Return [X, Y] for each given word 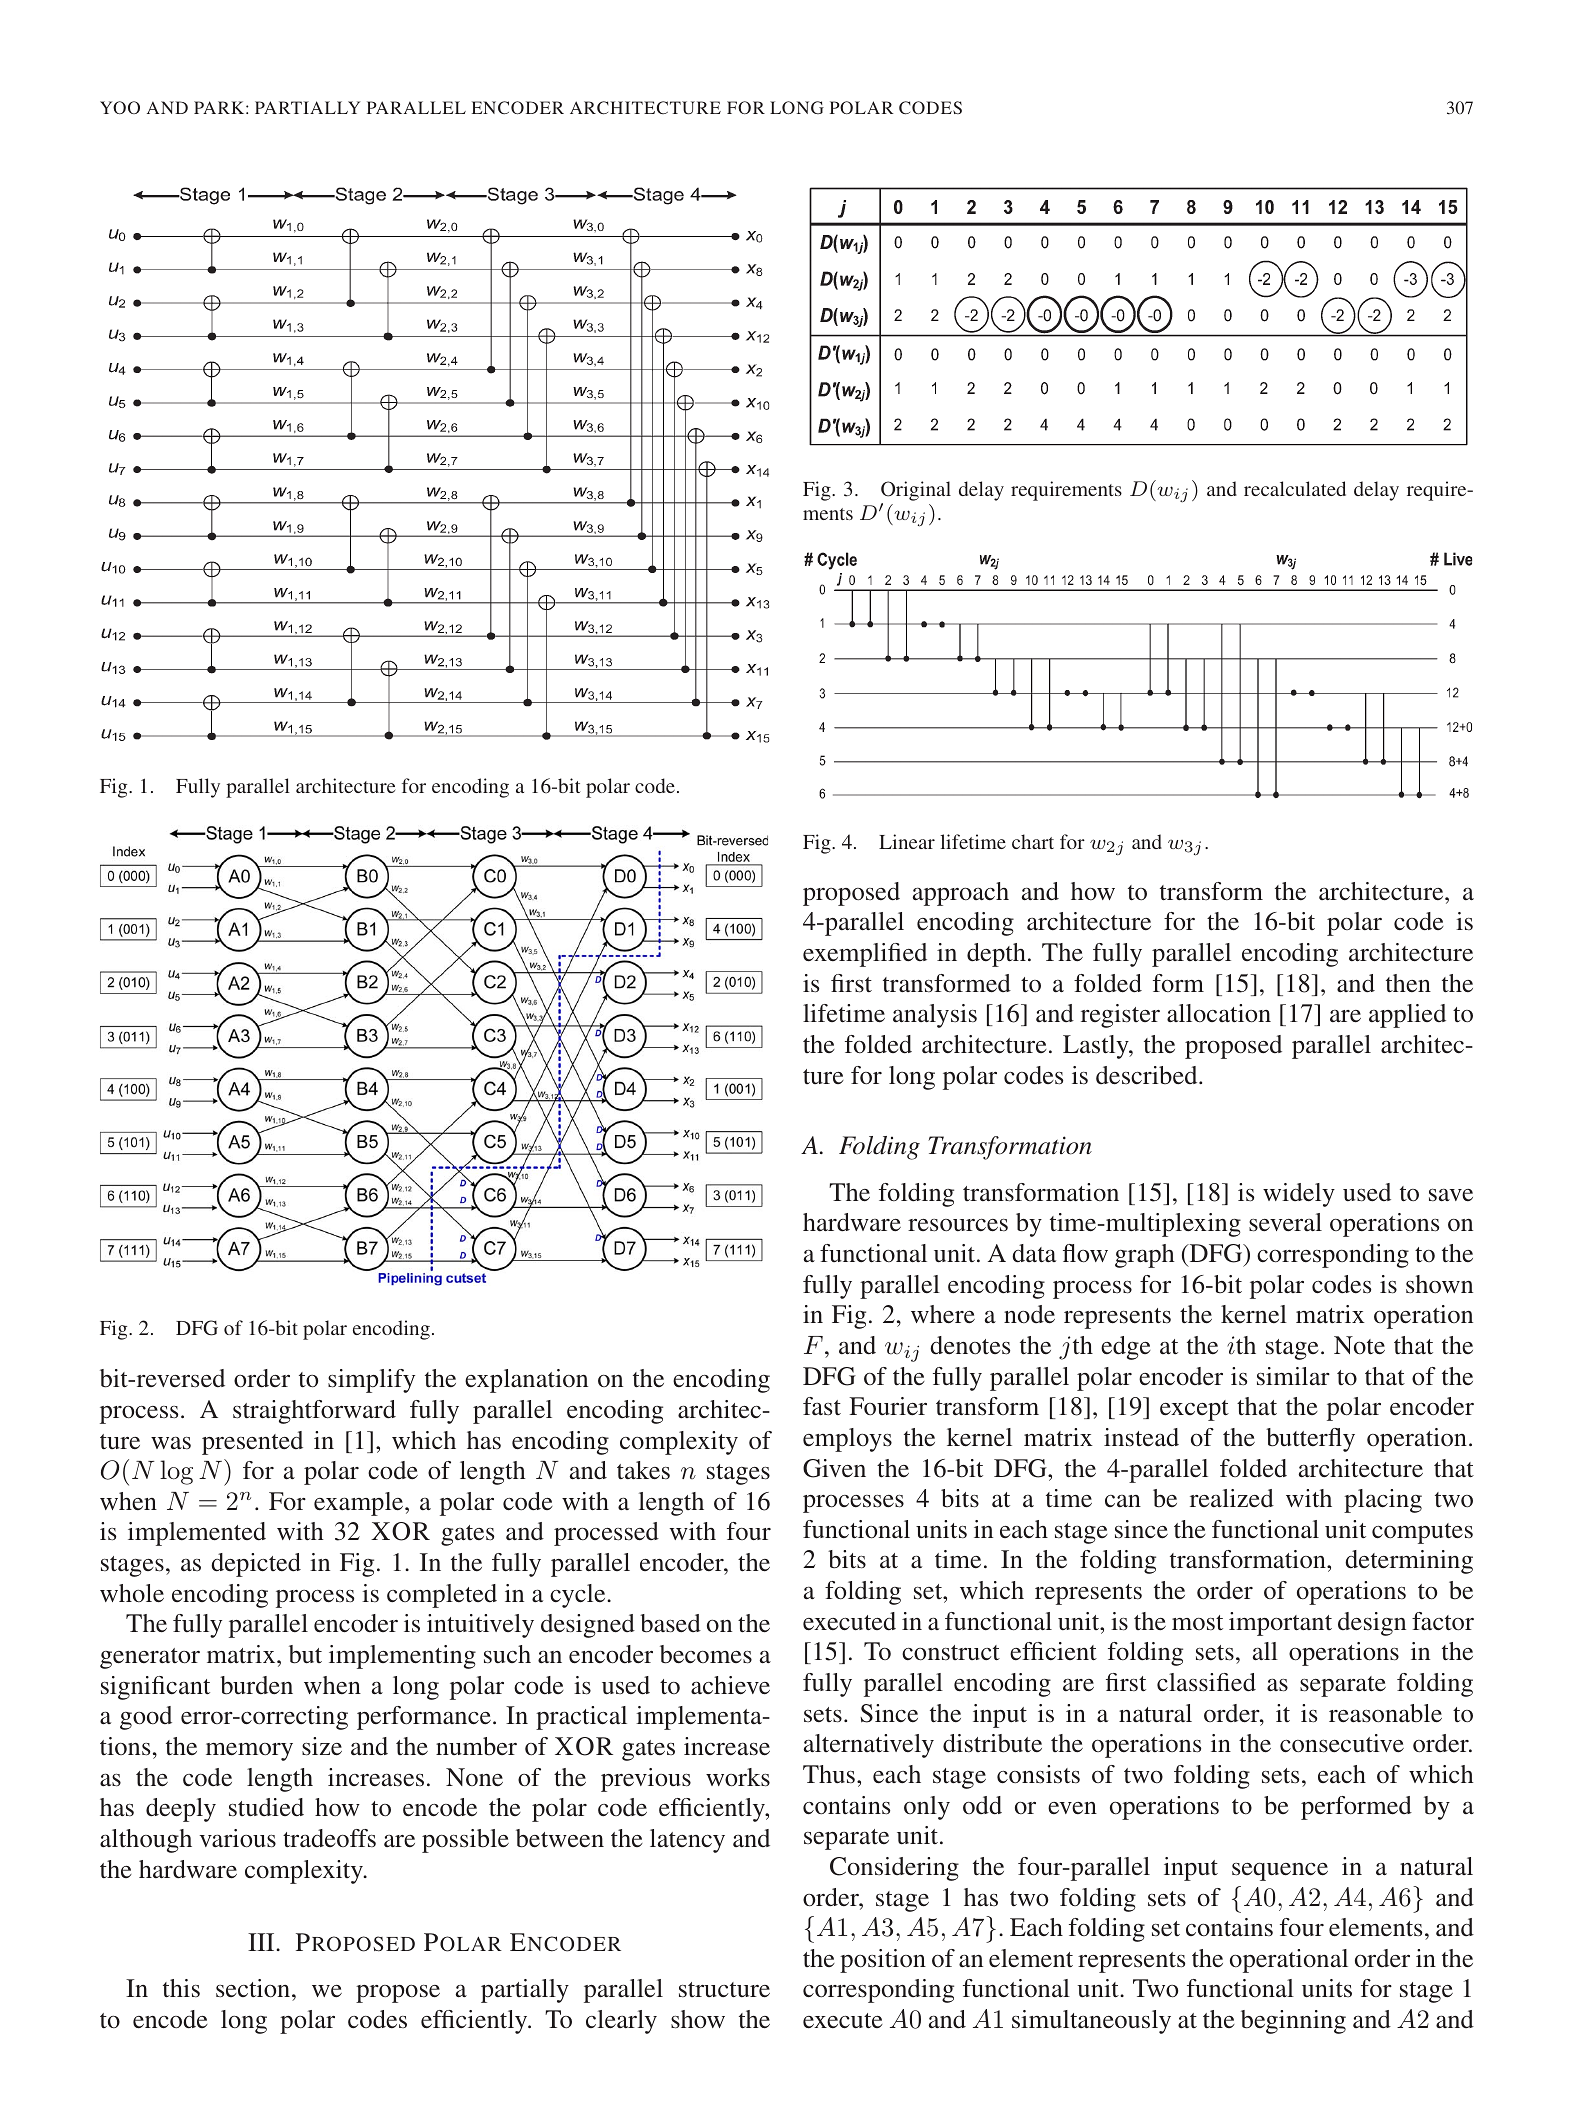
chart [1033, 841]
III [262, 1942]
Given [834, 1468]
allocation [1219, 1013]
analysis [935, 1016]
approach [961, 894]
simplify [371, 1381]
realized [1232, 1498]
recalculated [1295, 488]
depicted [256, 1565]
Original [916, 491]
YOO [120, 107]
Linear [907, 841]
